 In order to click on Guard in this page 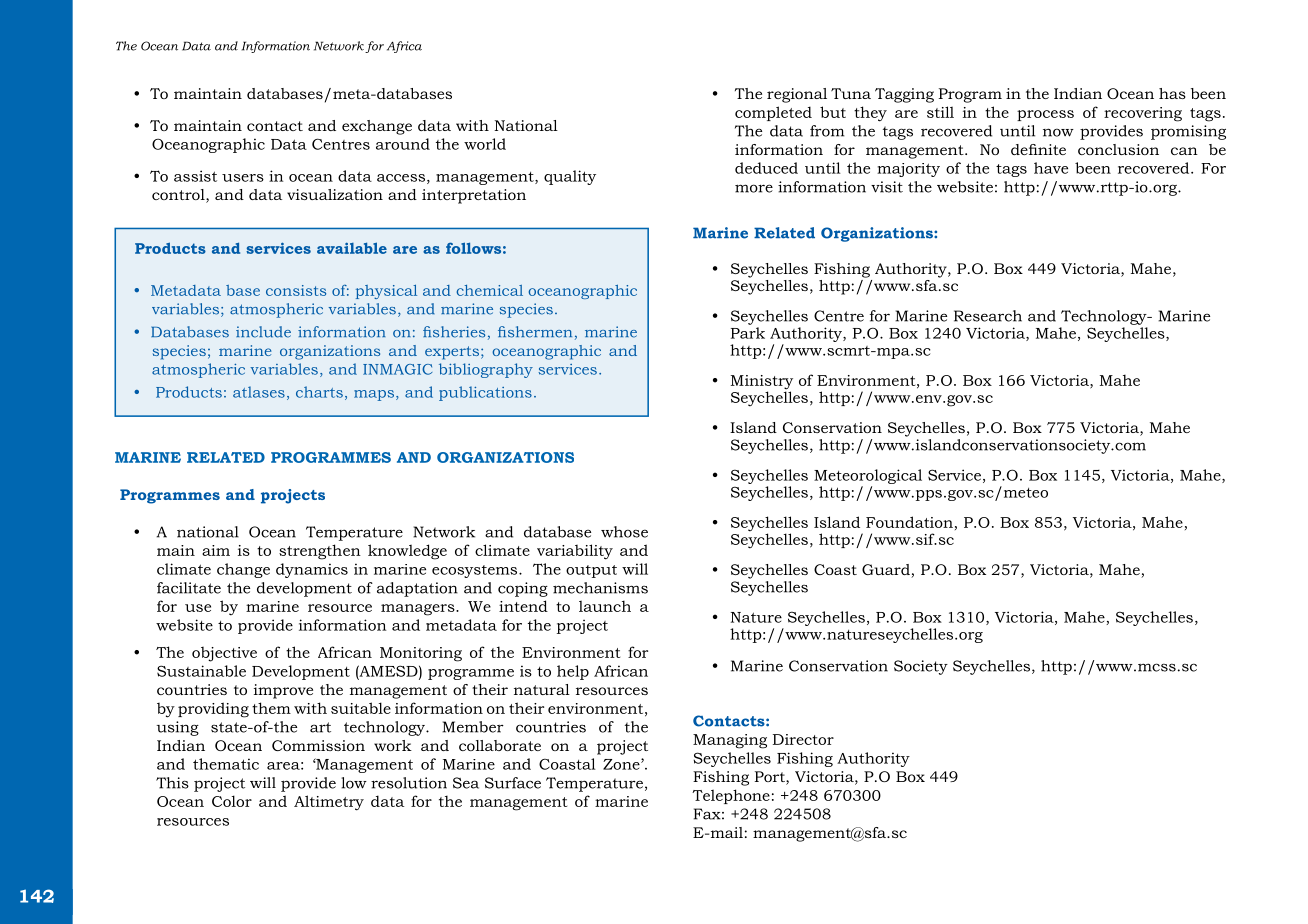, I will do `click(887, 571)`.
